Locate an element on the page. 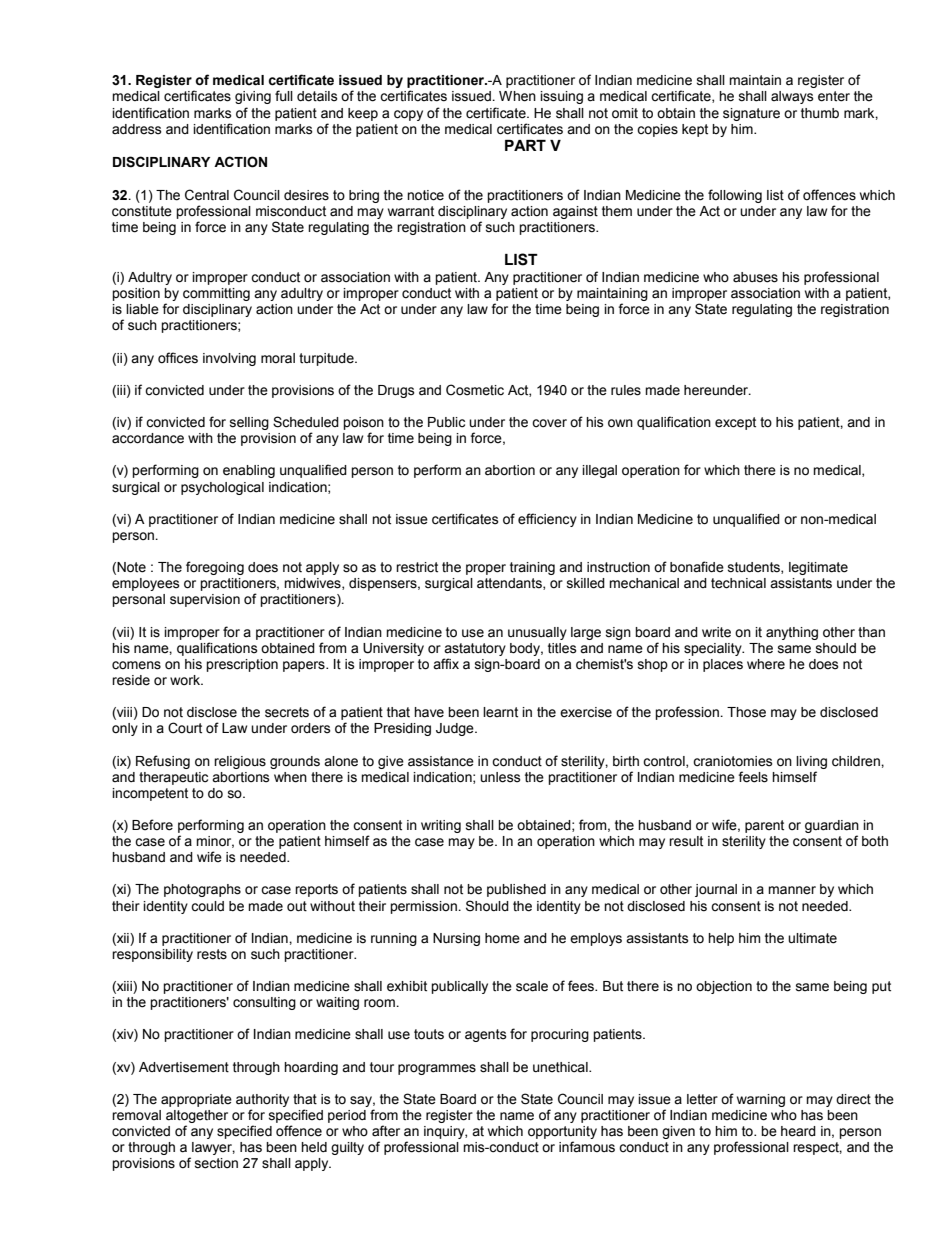 The image size is (952, 1233). thumb is located at coordinates (820, 113).
